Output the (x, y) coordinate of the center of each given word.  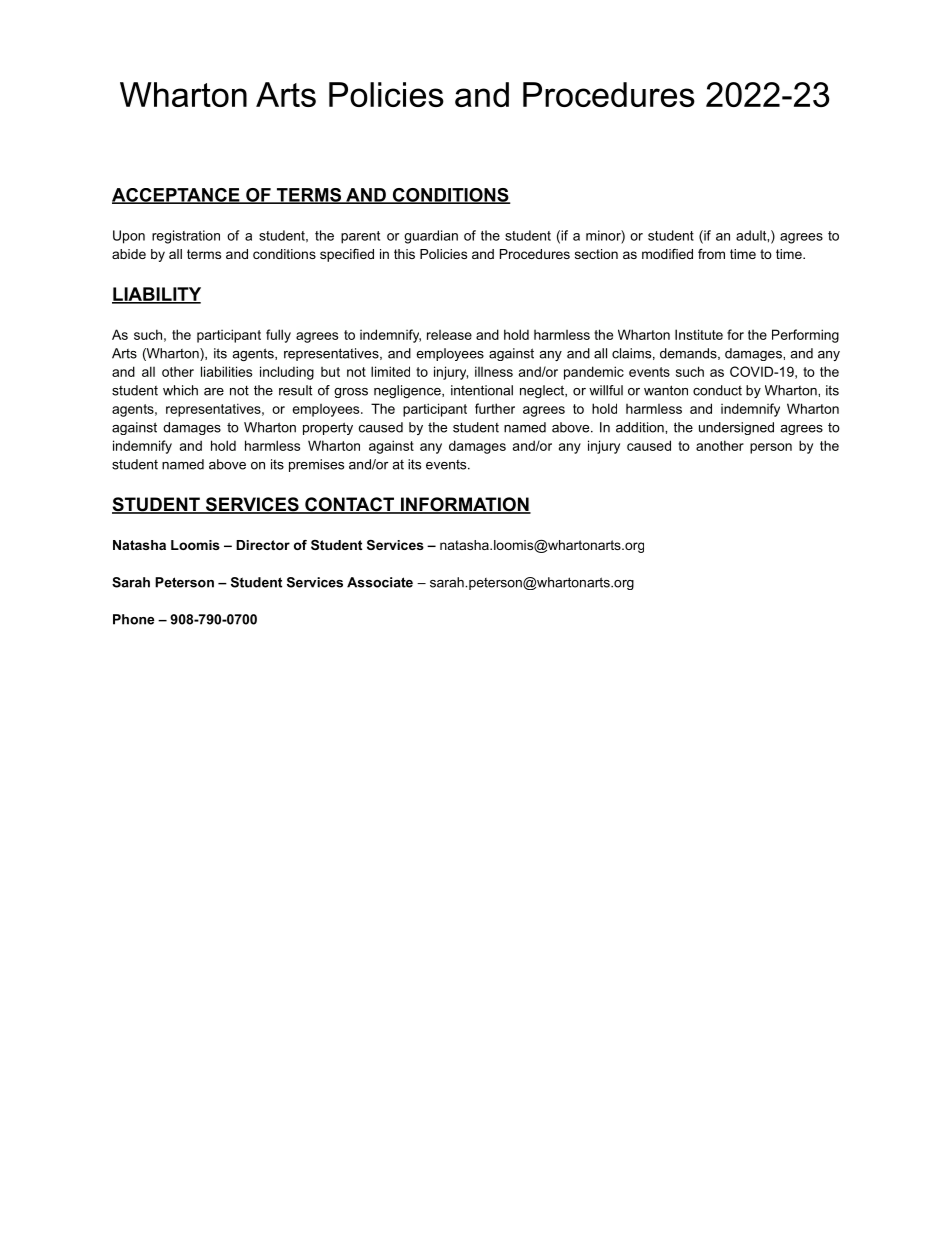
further (495, 408)
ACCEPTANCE (177, 196)
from (711, 254)
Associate (380, 582)
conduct (717, 390)
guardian (431, 237)
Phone (133, 619)
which (180, 390)
